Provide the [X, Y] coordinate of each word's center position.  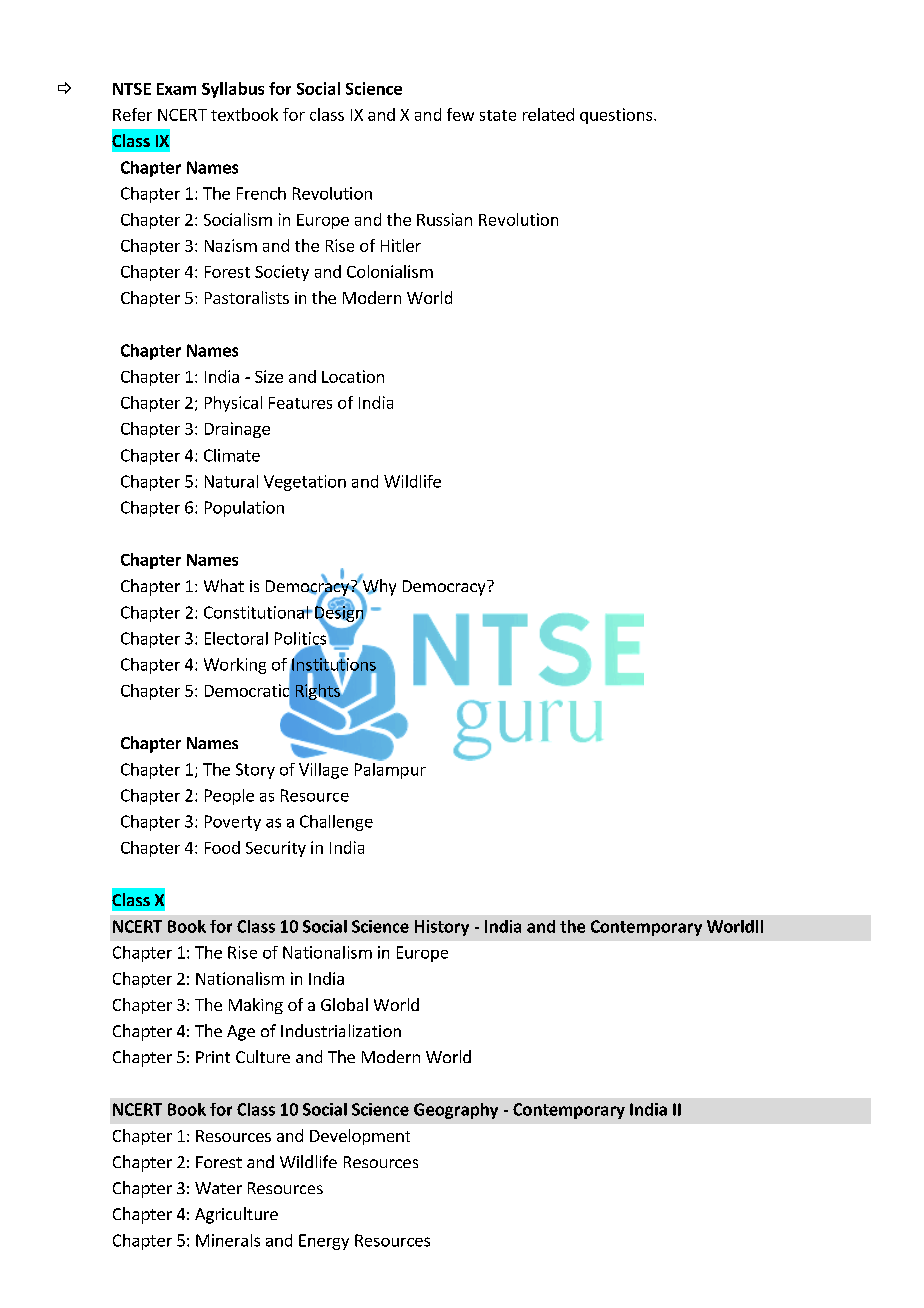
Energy [324, 1242]
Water [218, 1188]
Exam [176, 89]
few [460, 114]
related [548, 114]
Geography [456, 1111]
